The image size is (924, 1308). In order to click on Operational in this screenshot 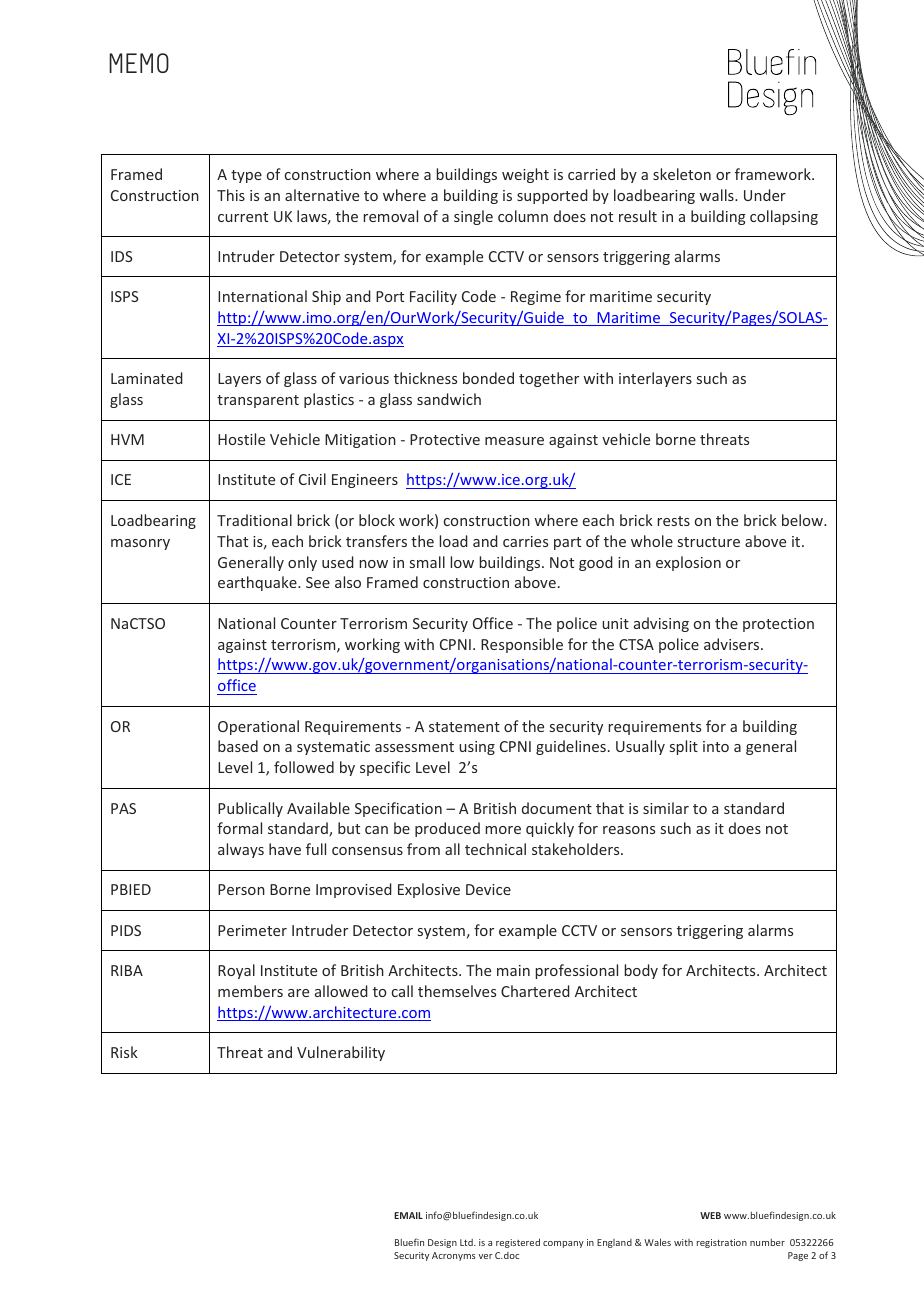, I will do `click(258, 727)`.
